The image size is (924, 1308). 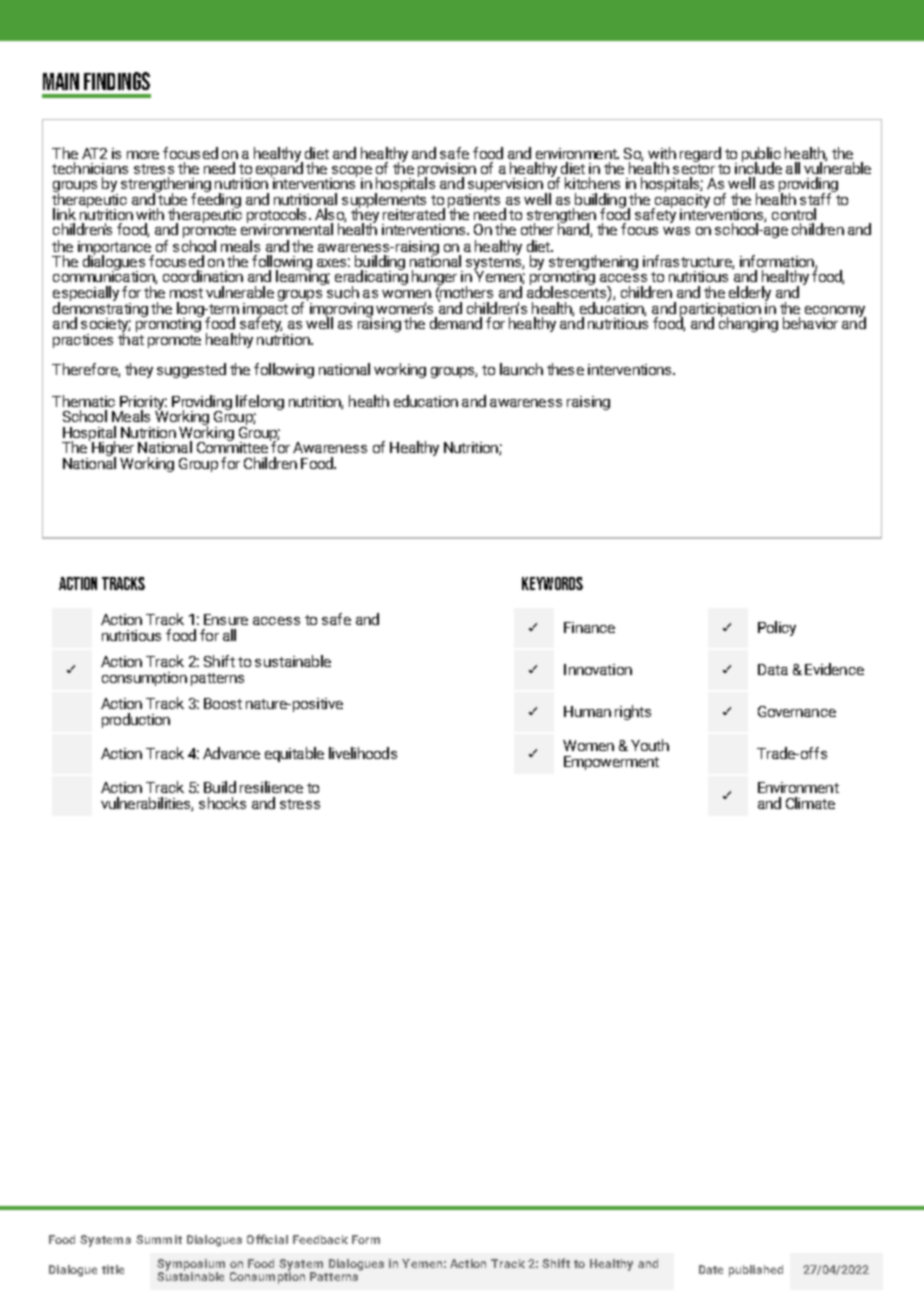 What do you see at coordinates (650, 745) in the screenshot?
I see `Youth` at bounding box center [650, 745].
